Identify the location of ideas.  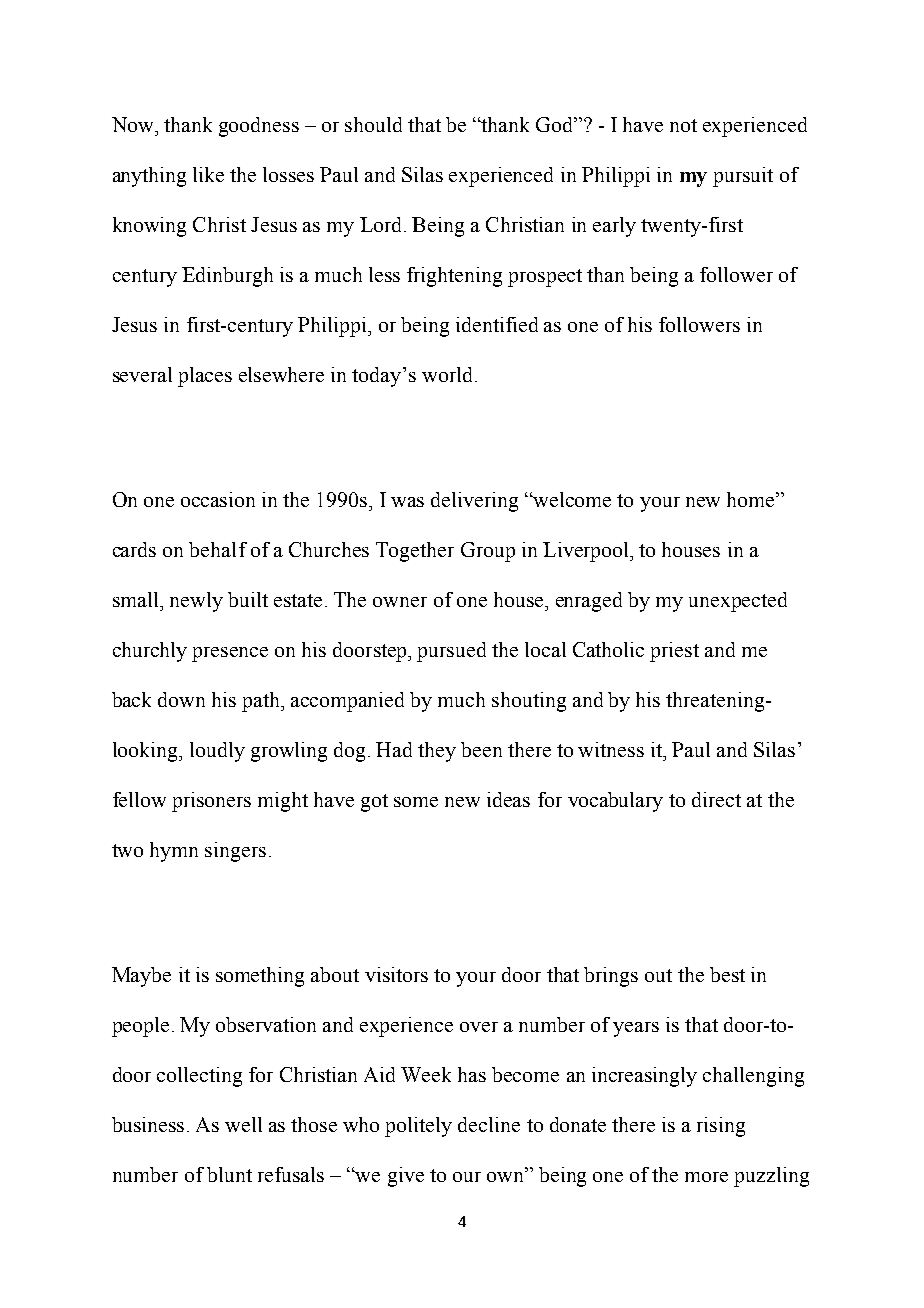
(508, 799).
